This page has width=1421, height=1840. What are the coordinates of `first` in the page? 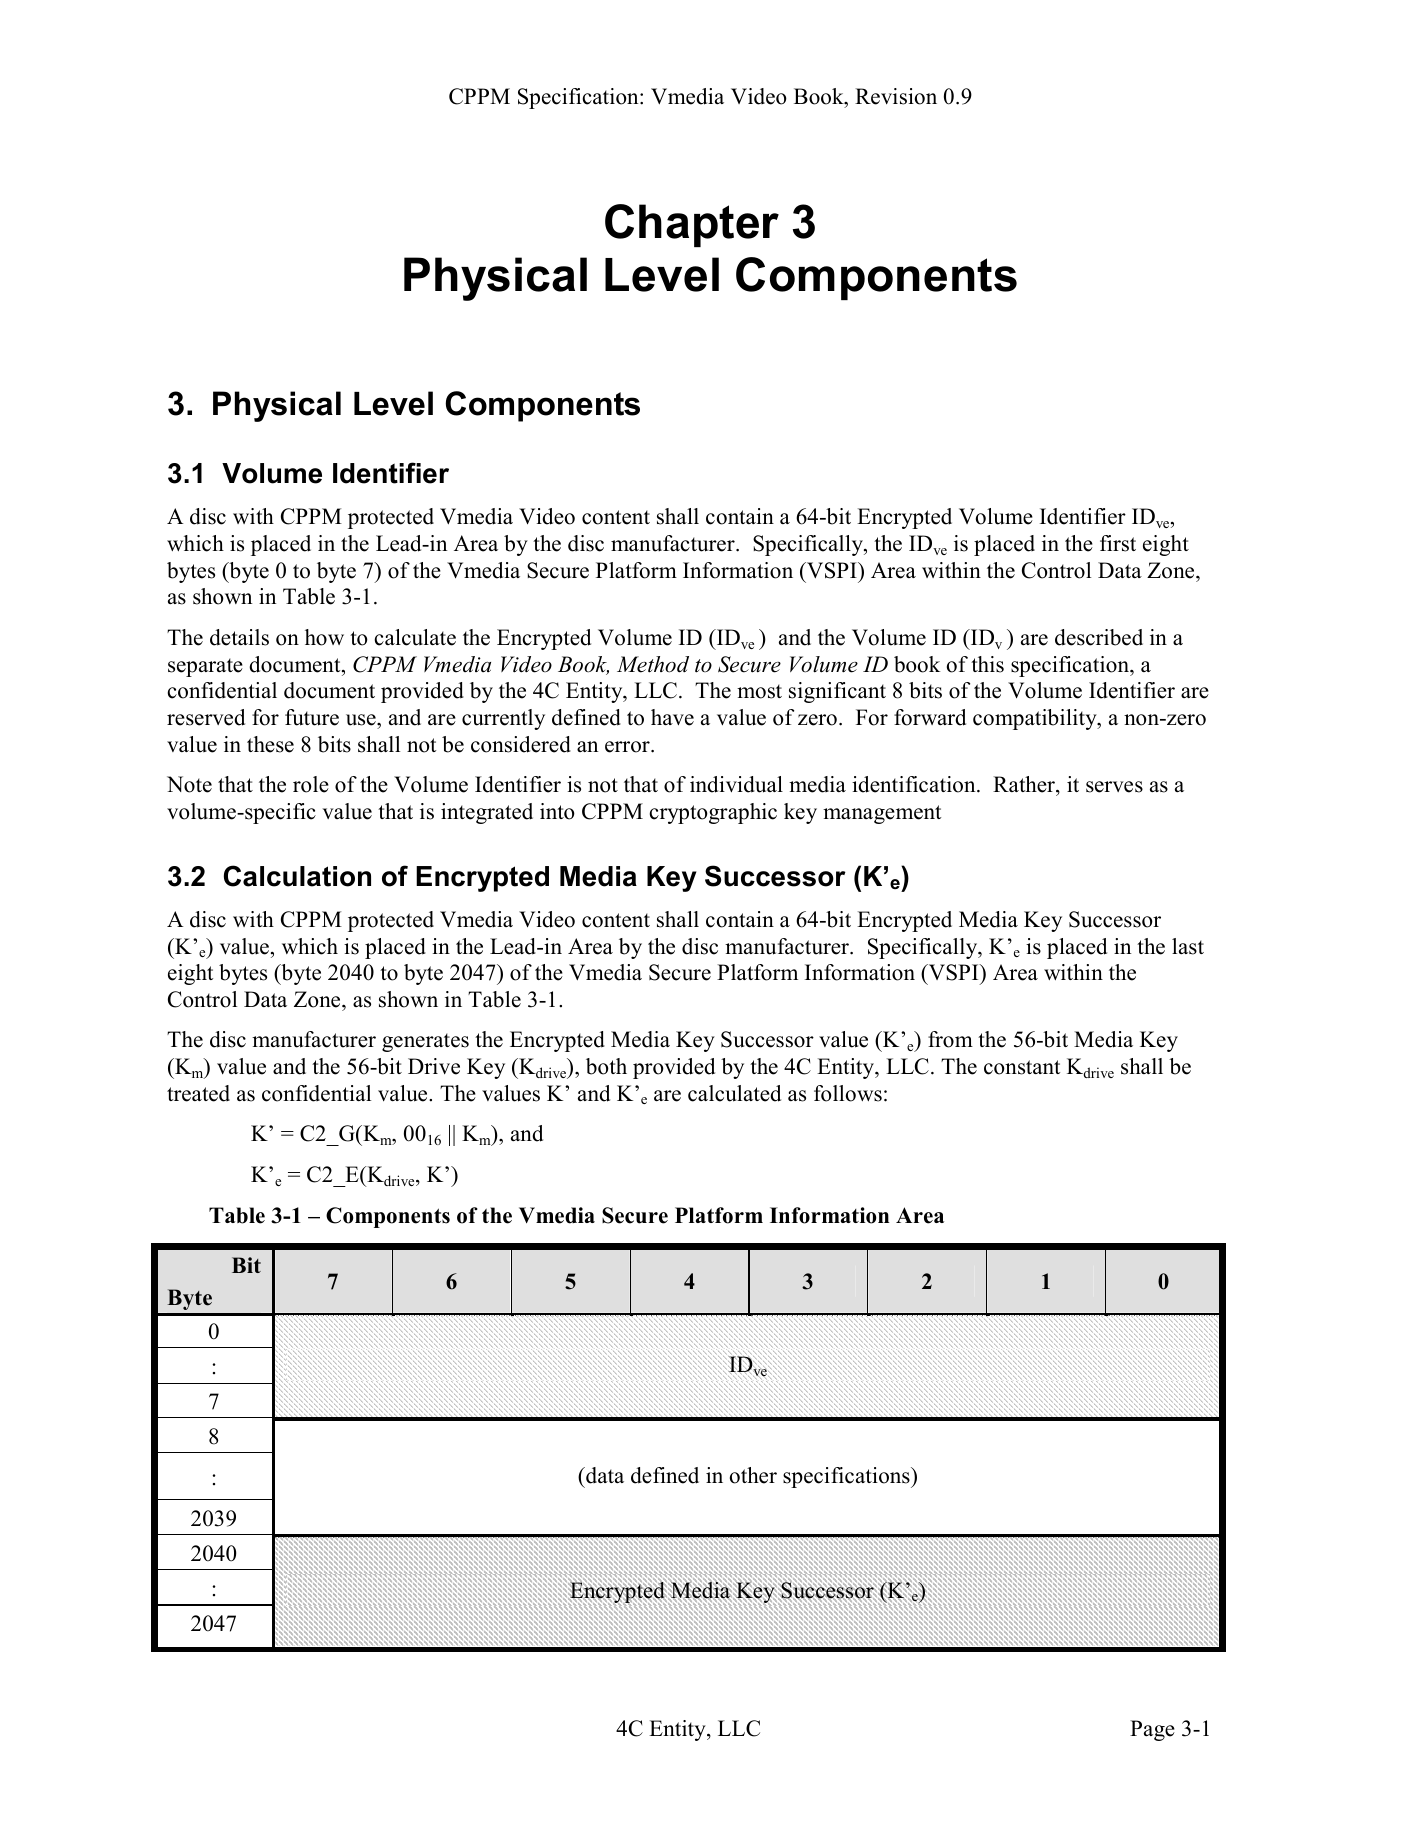 It's located at (1118, 543).
